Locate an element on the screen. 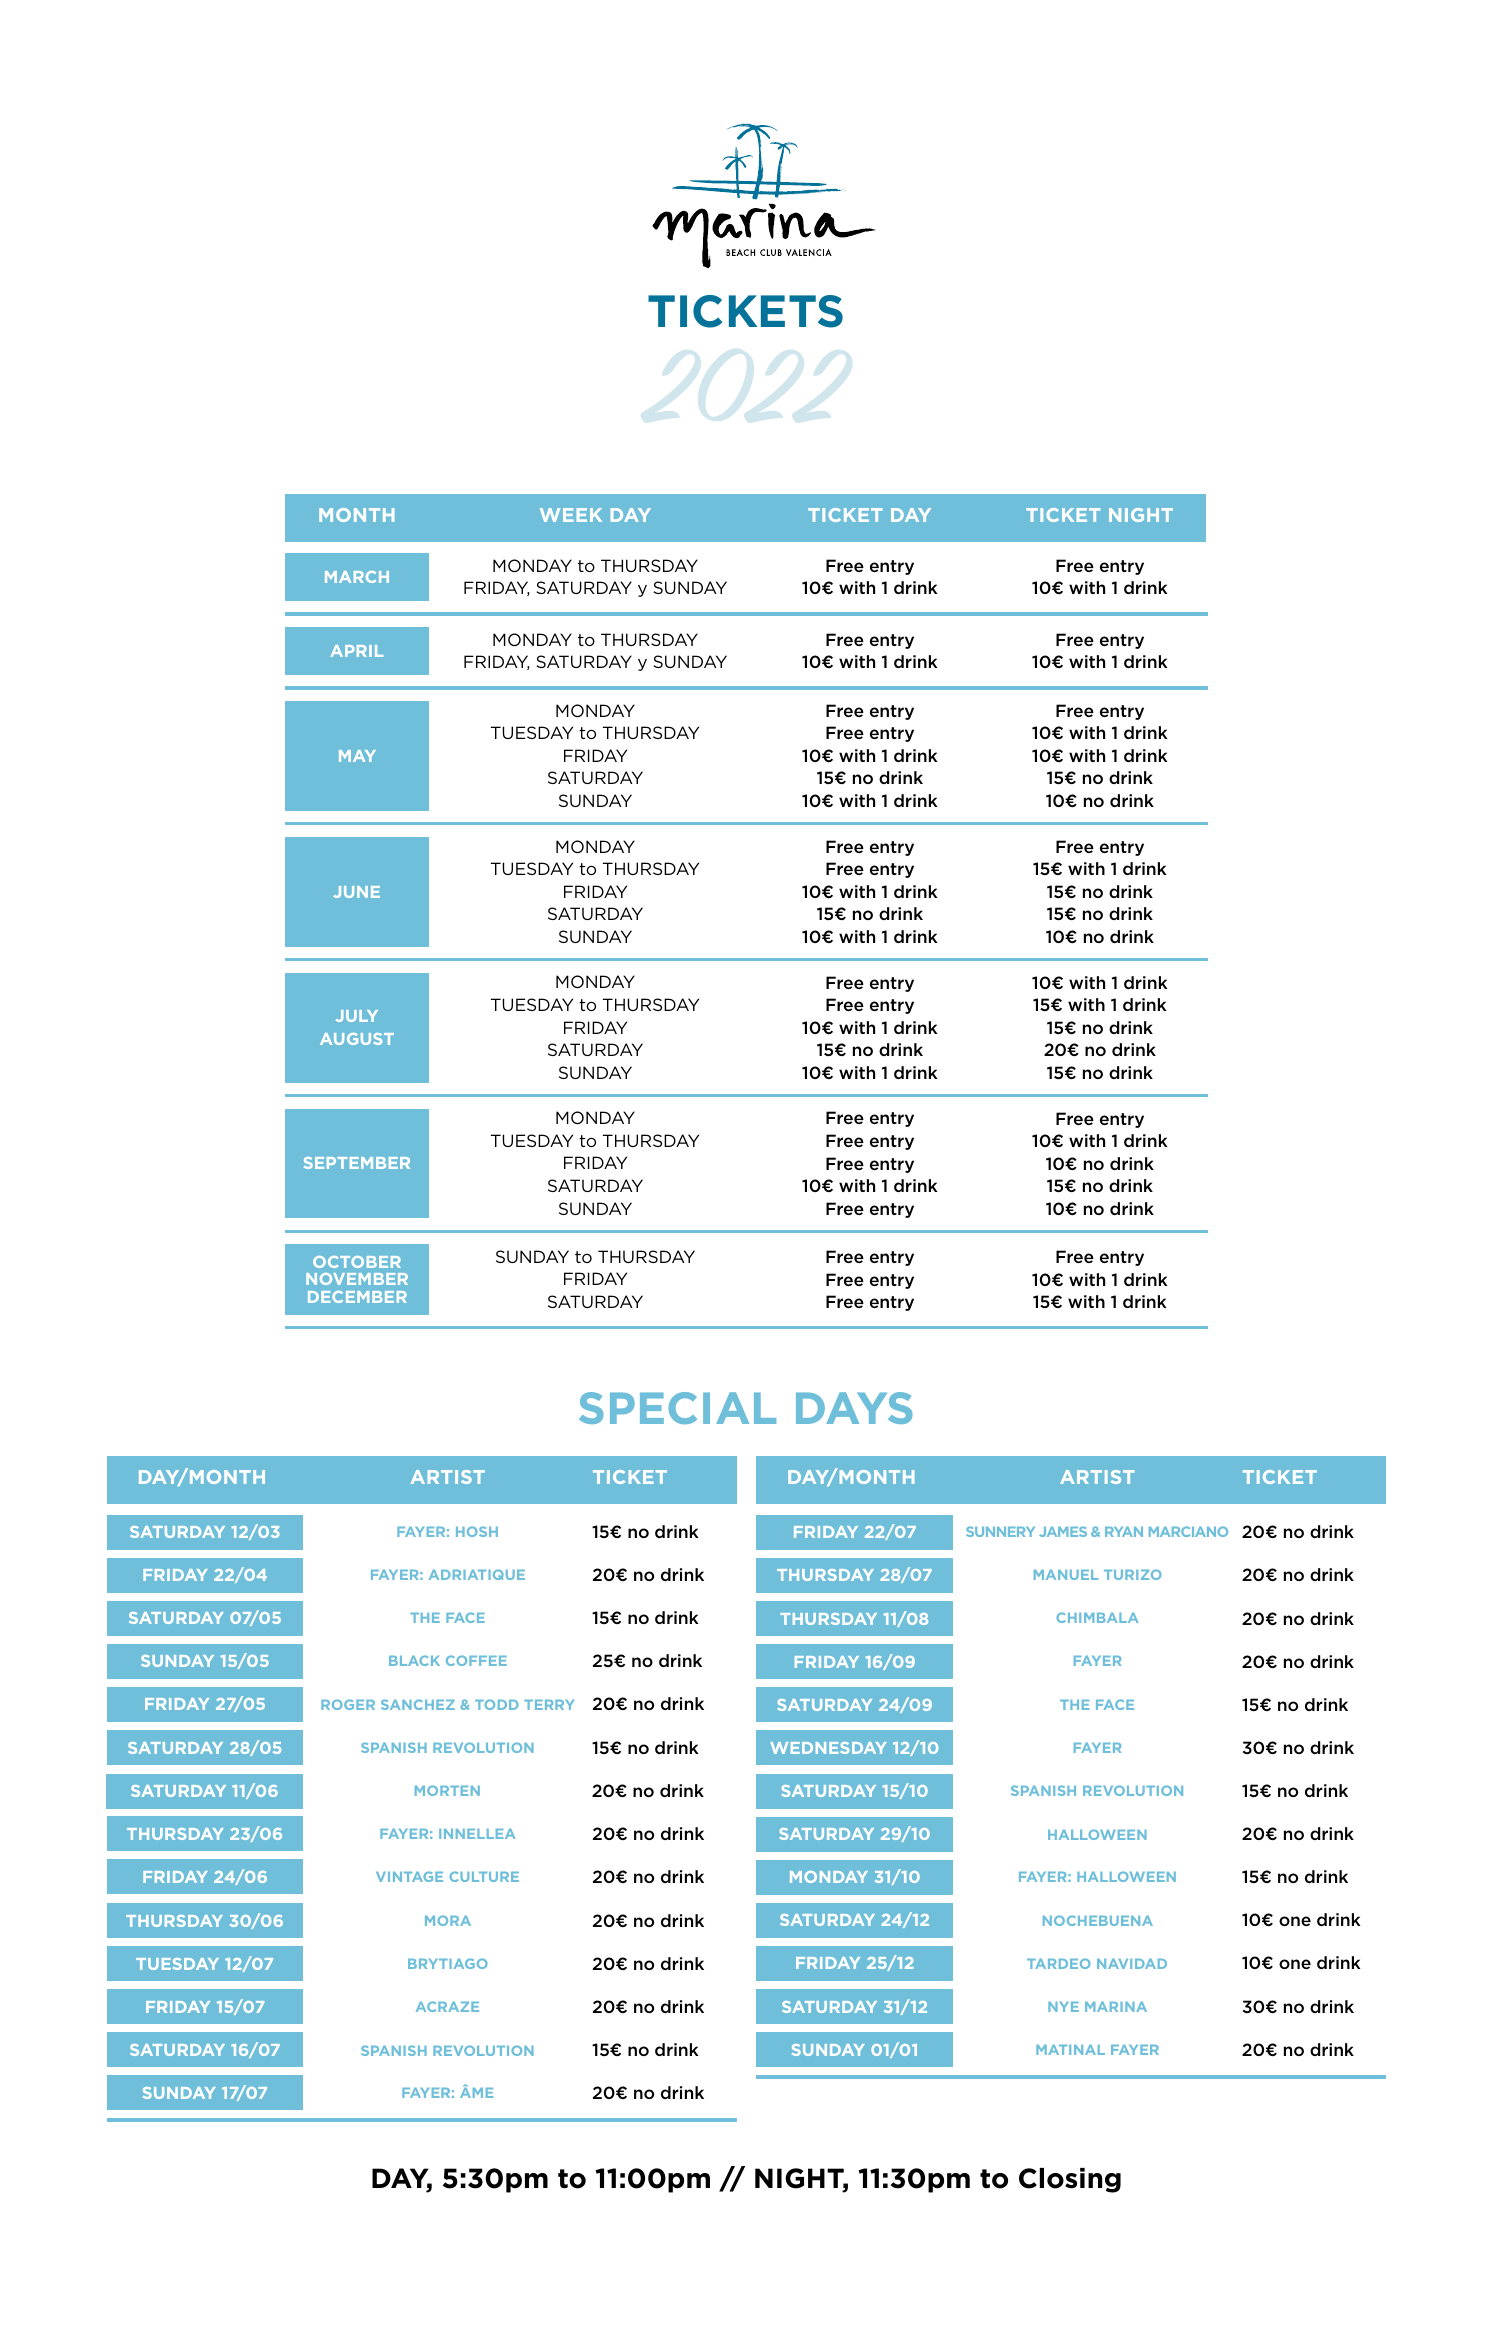  MANUEL is located at coordinates (1066, 1574).
